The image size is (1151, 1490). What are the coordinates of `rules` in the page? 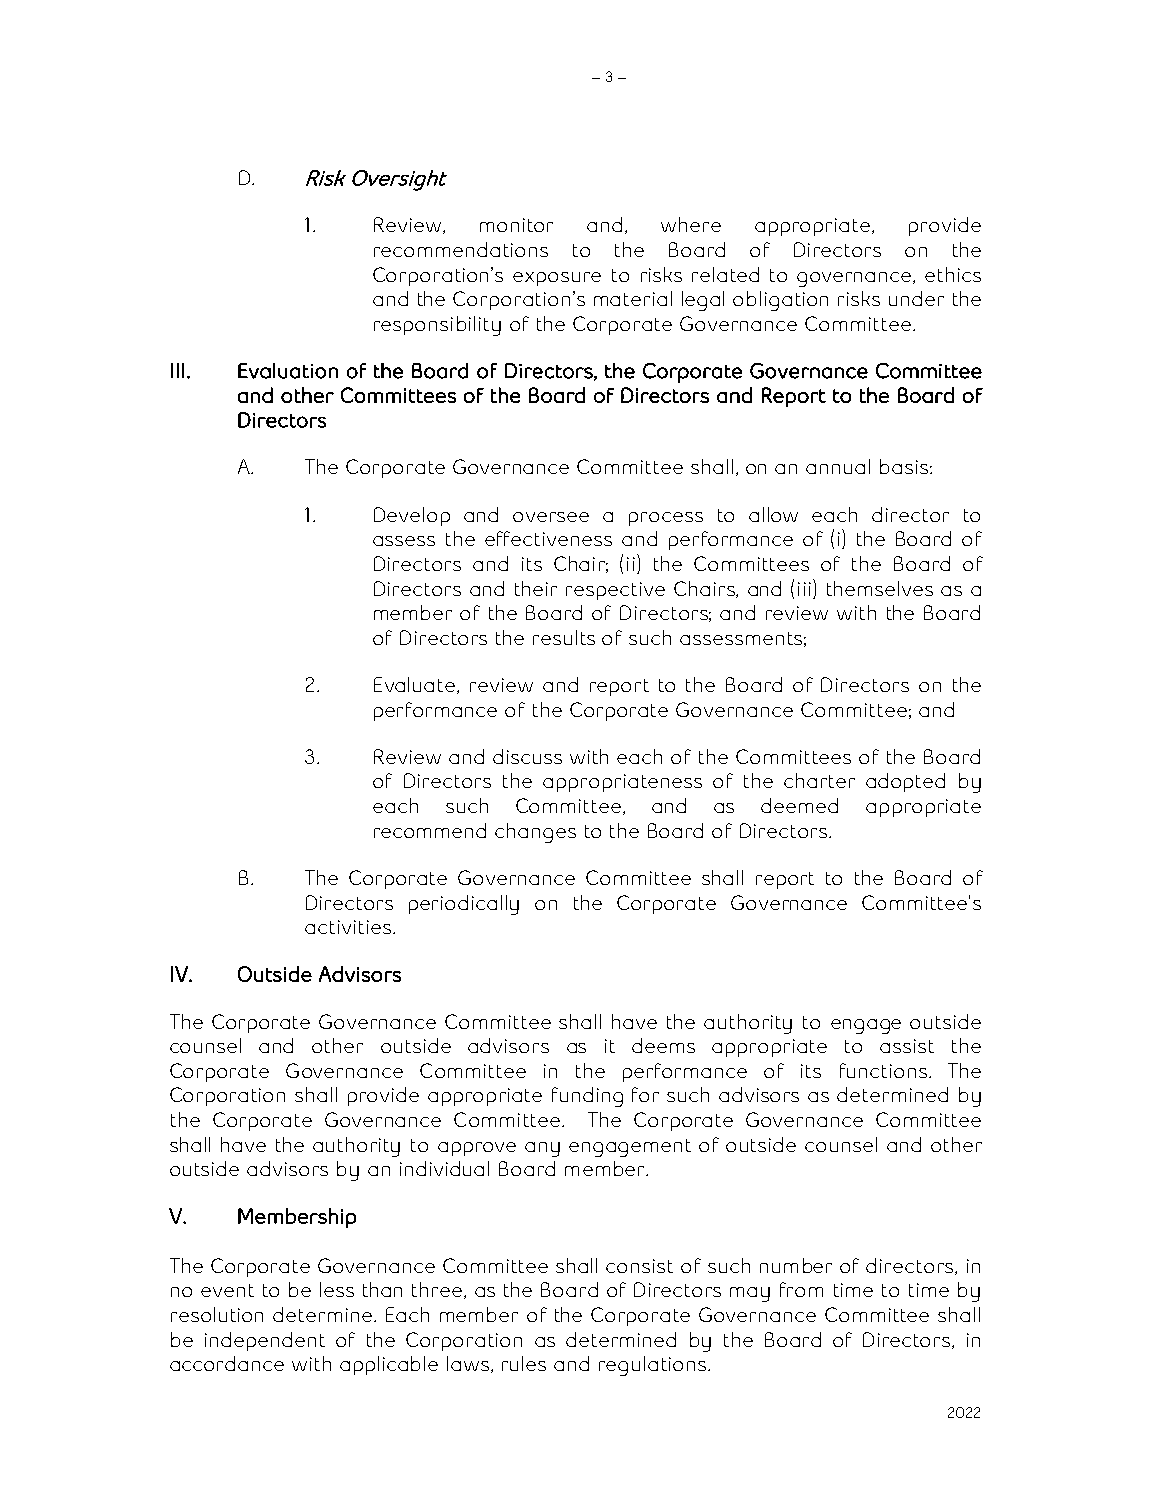 It's located at (524, 1363).
